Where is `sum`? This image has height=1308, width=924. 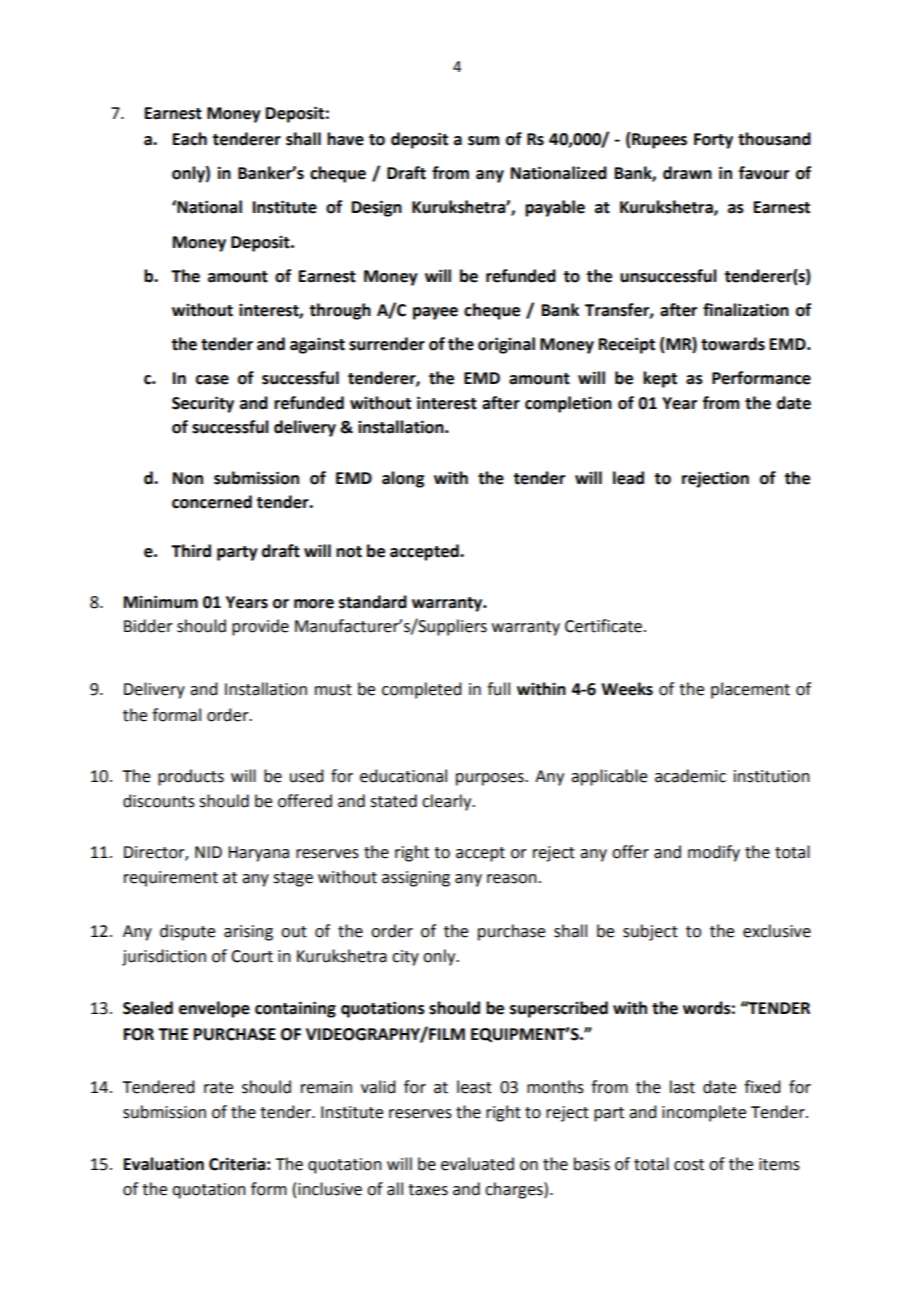 sum is located at coordinates (483, 141).
